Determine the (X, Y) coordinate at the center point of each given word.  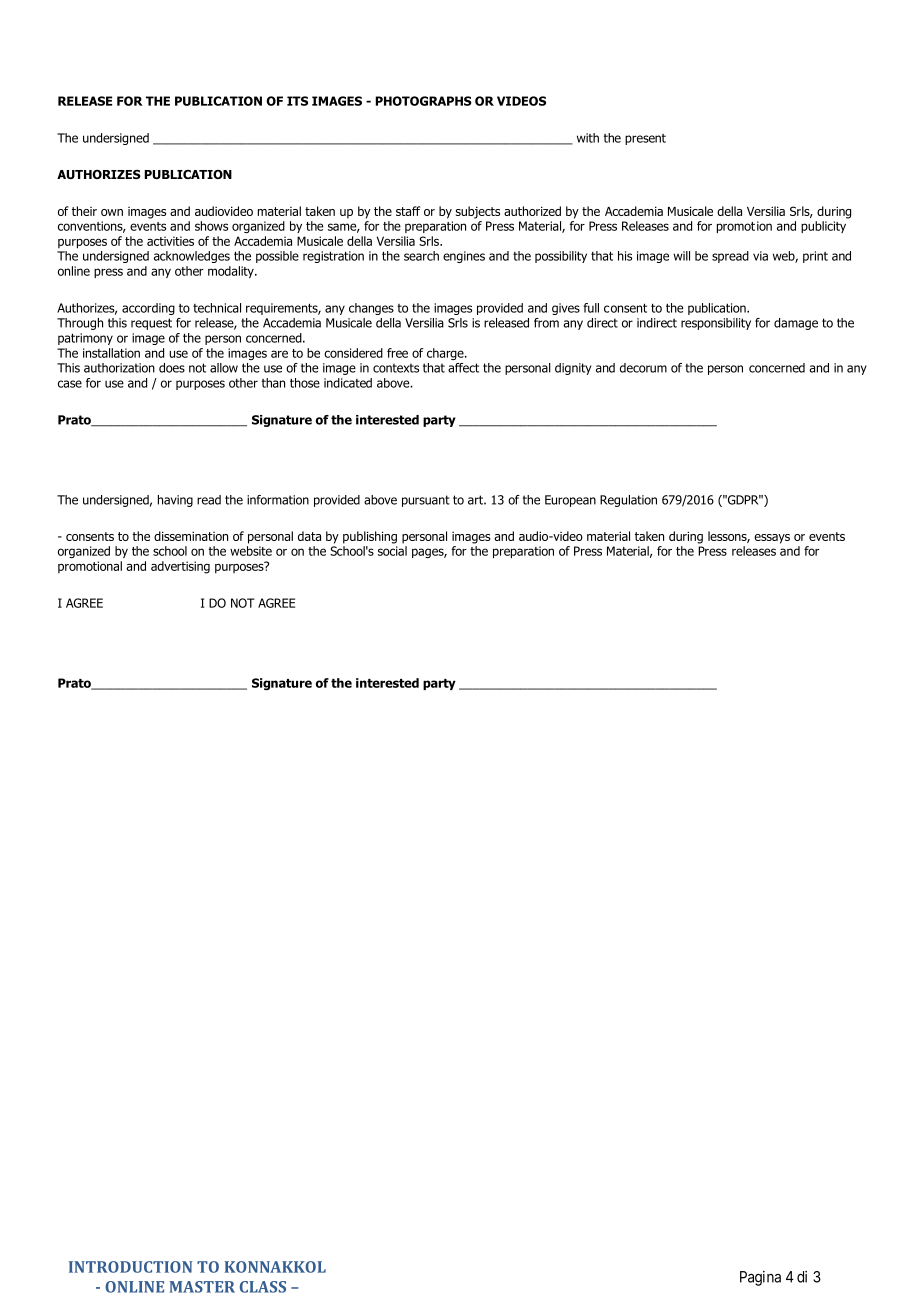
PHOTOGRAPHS (423, 101)
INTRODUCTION (130, 1267)
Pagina (760, 1278)
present (645, 139)
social (392, 551)
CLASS (263, 1287)
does (172, 368)
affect (463, 368)
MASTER (202, 1287)
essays (772, 539)
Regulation (628, 501)
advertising (180, 567)
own (112, 212)
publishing (370, 537)
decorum (643, 368)
